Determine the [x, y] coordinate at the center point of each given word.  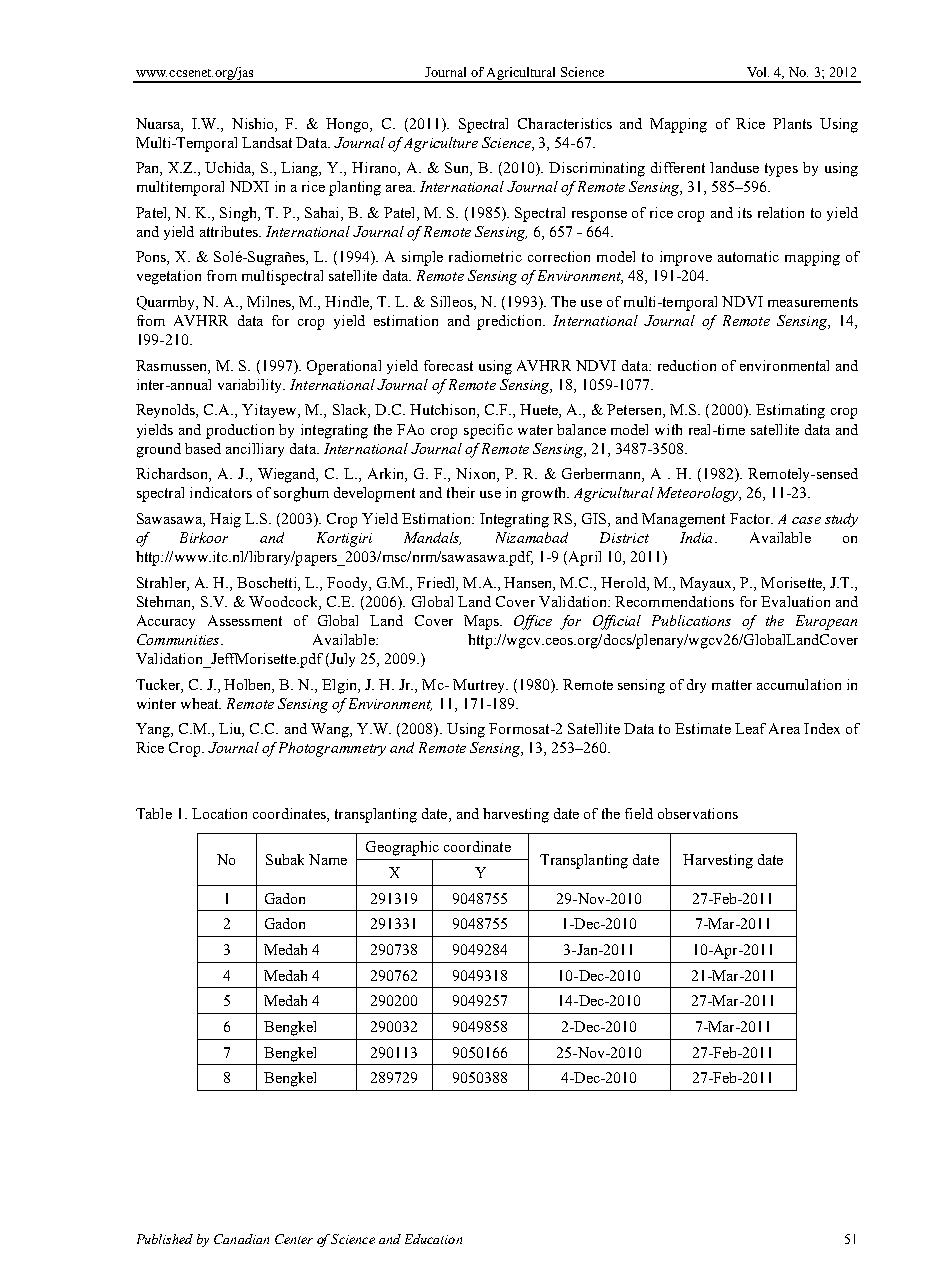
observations [698, 813]
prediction [510, 322]
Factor [751, 518]
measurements [813, 302]
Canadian [241, 1239]
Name [328, 859]
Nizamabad [532, 537]
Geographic [402, 848]
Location [219, 813]
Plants [792, 123]
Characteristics [565, 123]
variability [251, 386]
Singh [239, 214]
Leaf [750, 728]
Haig [225, 520]
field [639, 813]
